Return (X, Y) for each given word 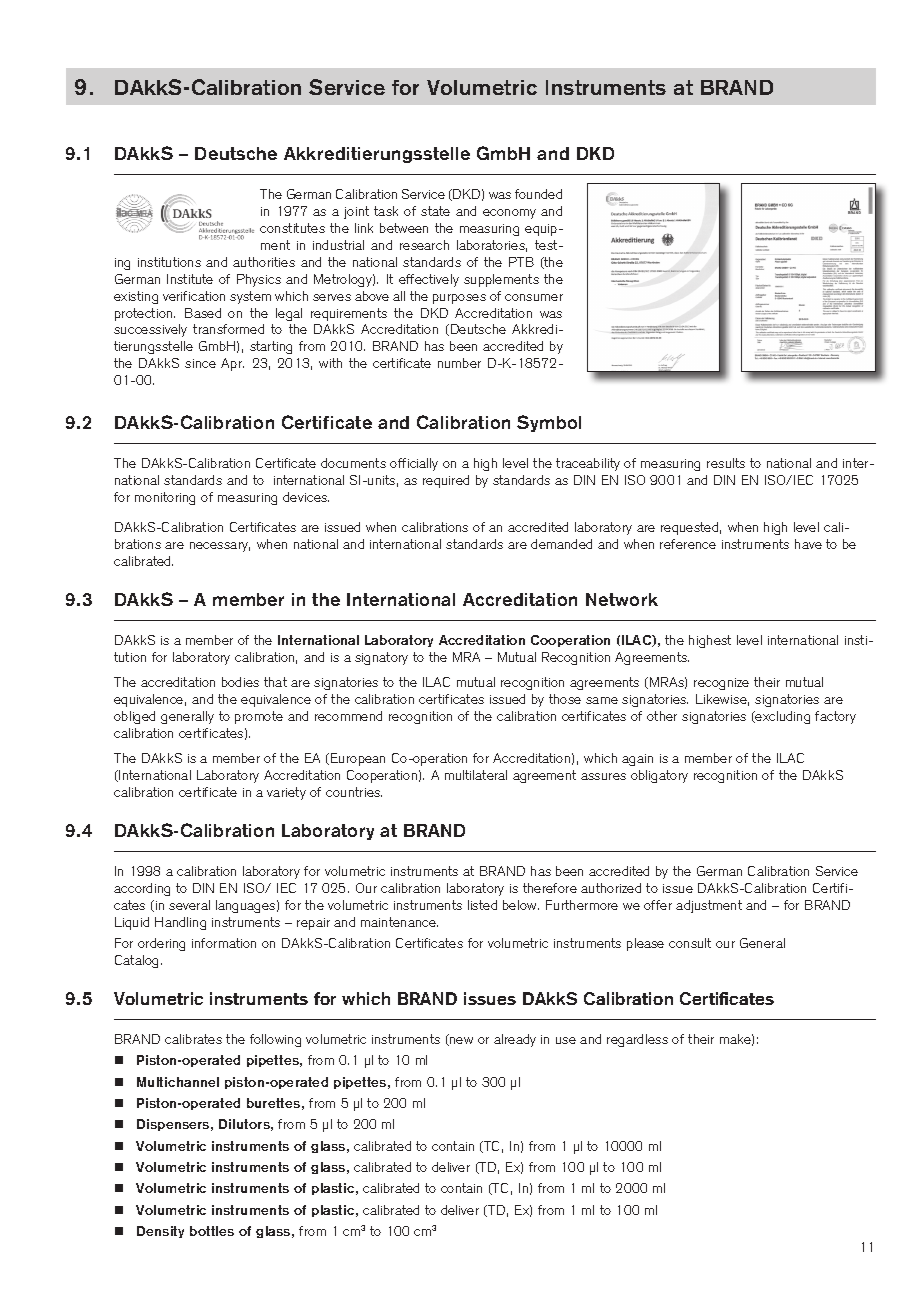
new (460, 1041)
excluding (782, 717)
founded (538, 194)
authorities (264, 262)
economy (509, 214)
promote (259, 717)
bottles (212, 1231)
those (565, 699)
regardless (637, 1040)
